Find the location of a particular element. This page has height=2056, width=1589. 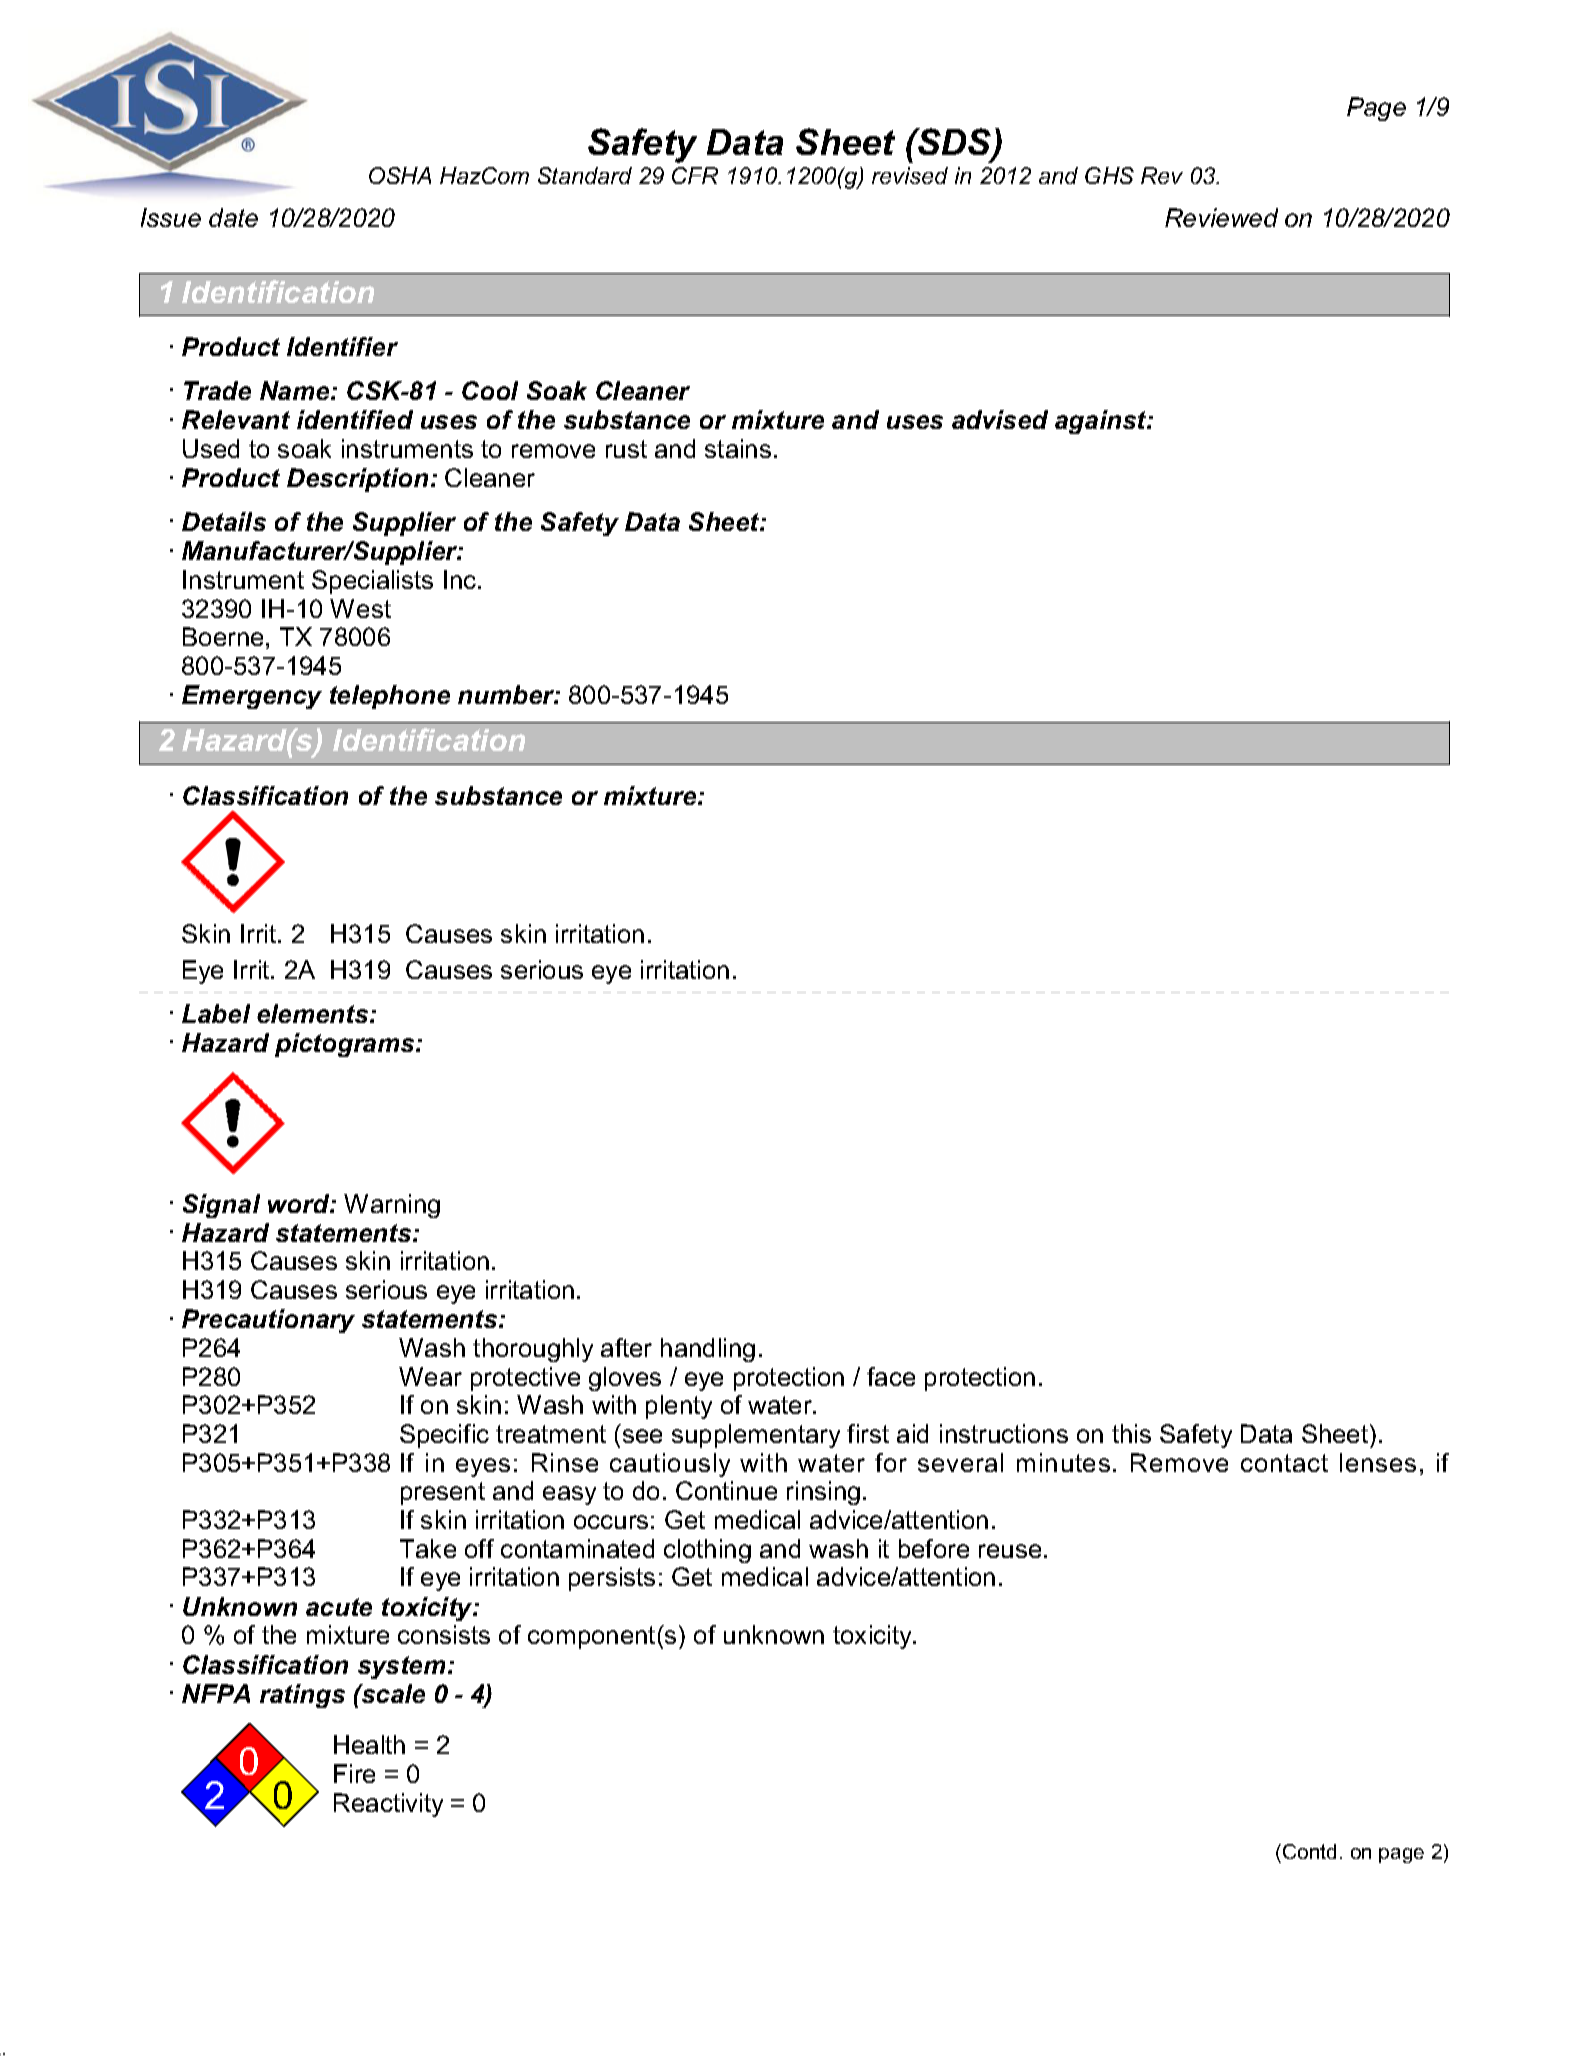

CFR is located at coordinates (695, 175).
